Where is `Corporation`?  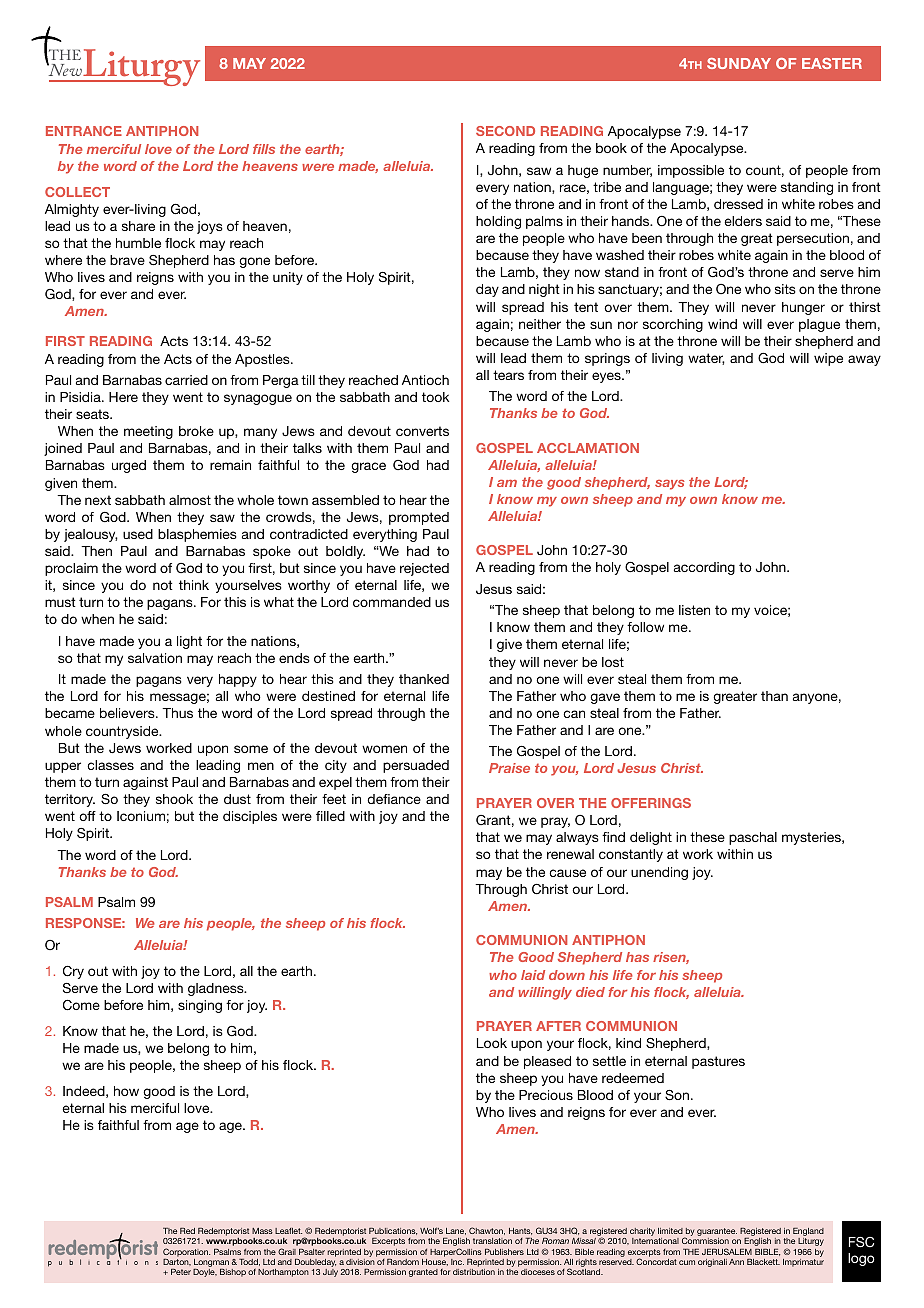 Corporation is located at coordinates (186, 1252).
